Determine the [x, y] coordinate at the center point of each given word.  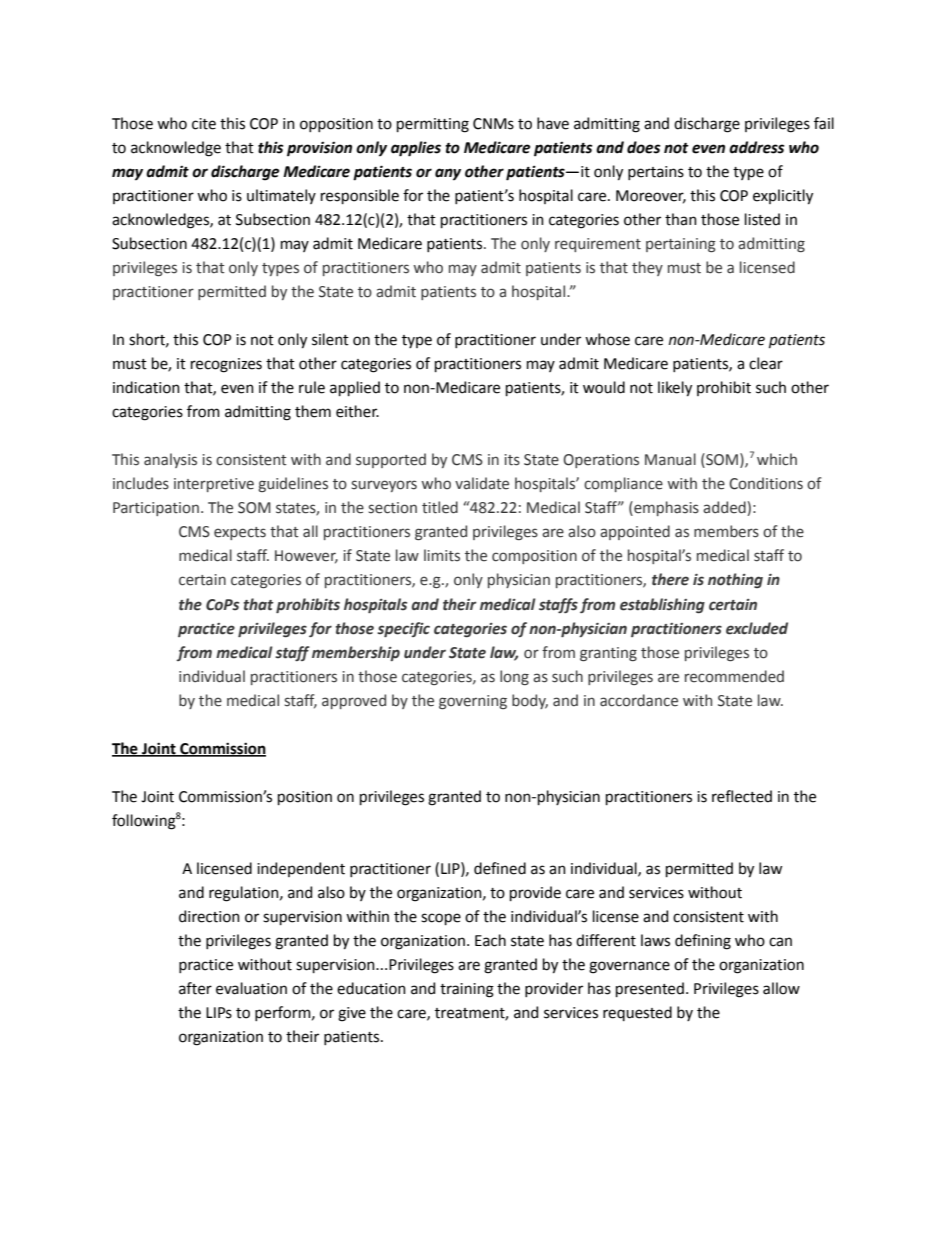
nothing [735, 580]
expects [240, 533]
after [195, 988]
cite [204, 124]
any [448, 174]
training [467, 990]
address [757, 147]
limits [442, 555]
